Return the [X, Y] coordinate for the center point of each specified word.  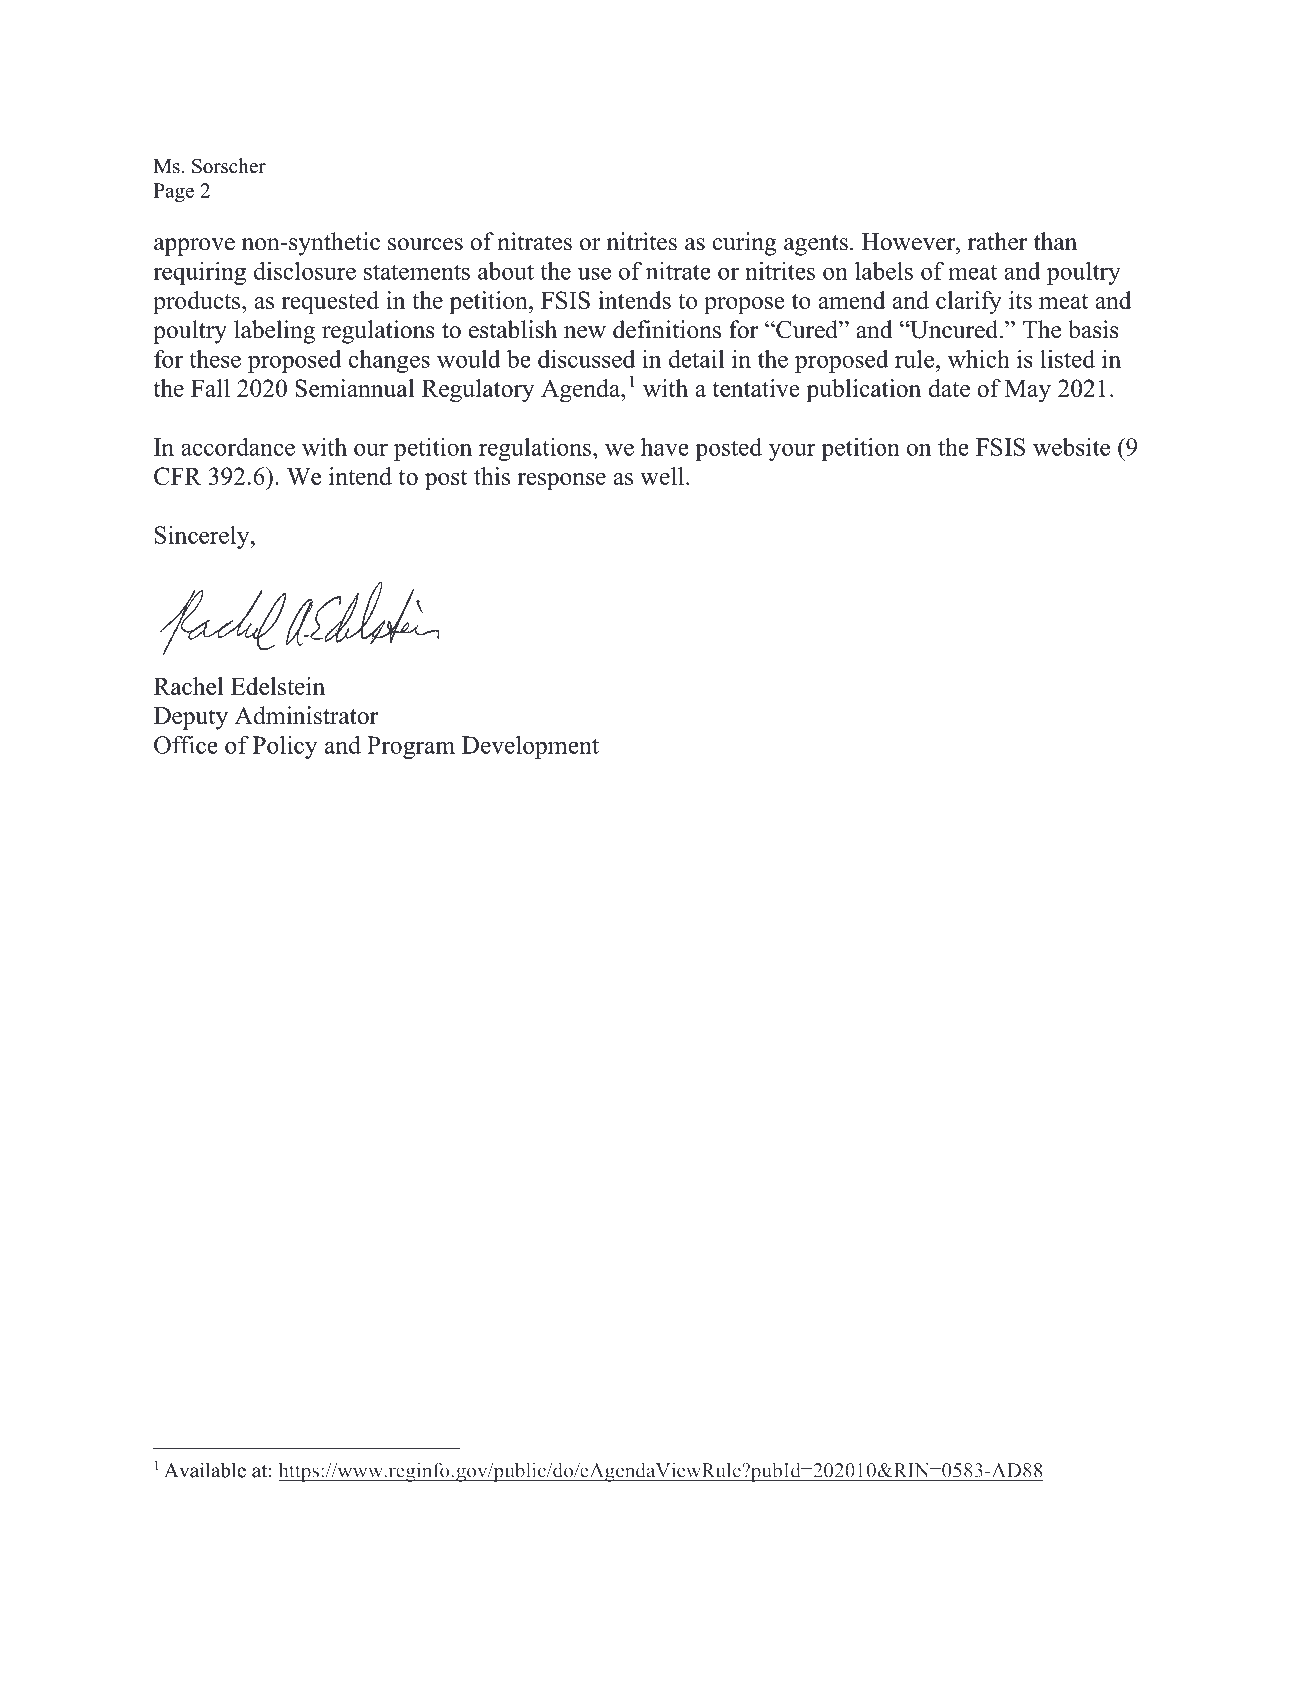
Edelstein [278, 686]
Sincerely [203, 537]
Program [411, 747]
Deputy [191, 718]
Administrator [306, 715]
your [792, 452]
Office [186, 745]
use [594, 273]
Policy [285, 747]
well [662, 476]
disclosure [305, 271]
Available [205, 1470]
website [1071, 447]
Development [530, 747]
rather [997, 241]
